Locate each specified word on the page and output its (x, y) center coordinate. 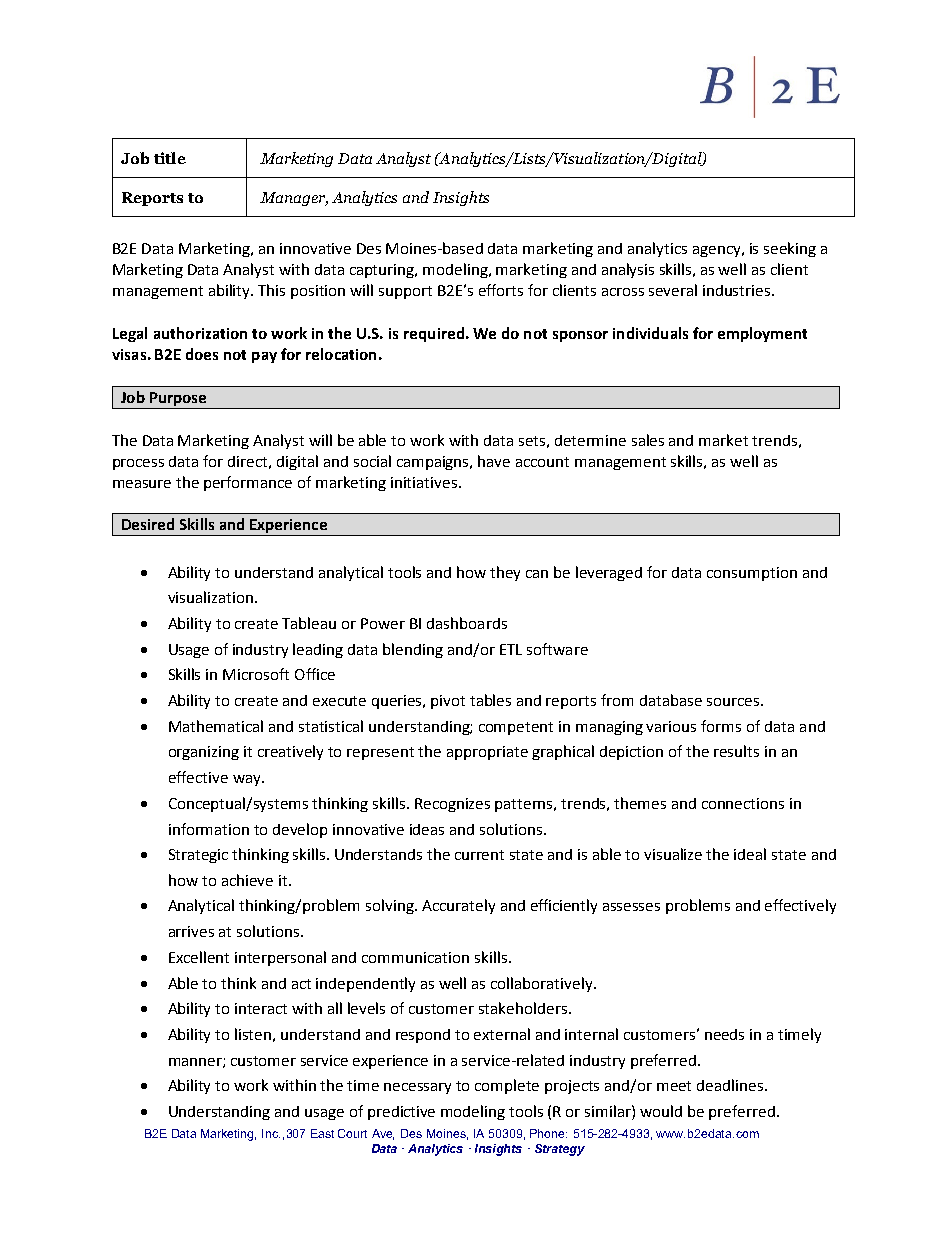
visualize (673, 854)
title (170, 158)
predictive (401, 1113)
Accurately (458, 906)
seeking (790, 249)
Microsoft (256, 674)
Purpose (178, 400)
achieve (247, 880)
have (494, 461)
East (322, 1133)
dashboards (467, 623)
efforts (501, 290)
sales (648, 440)
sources (733, 702)
